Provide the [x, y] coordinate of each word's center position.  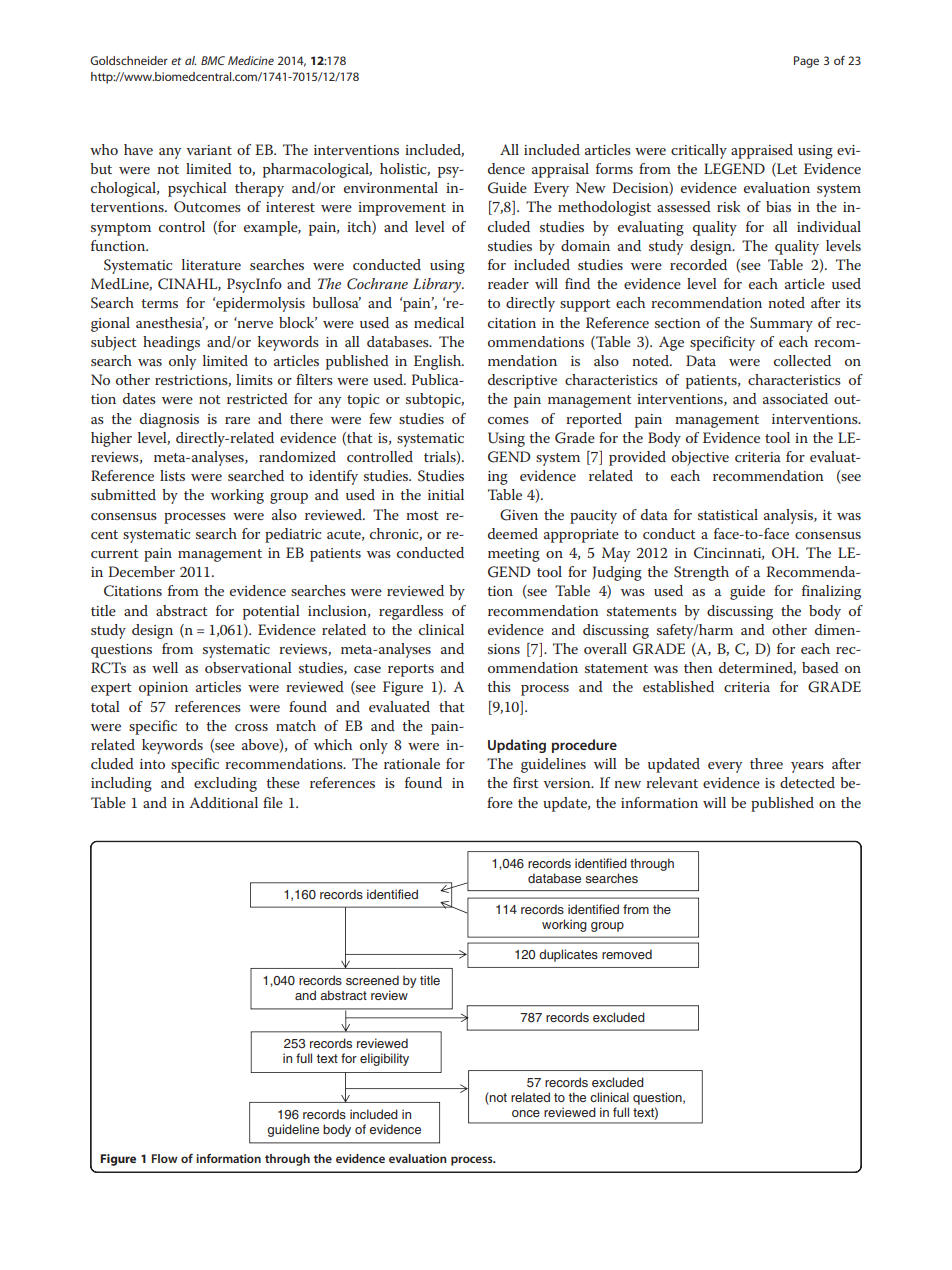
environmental [391, 187]
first [526, 782]
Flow [165, 1158]
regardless [411, 612]
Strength [701, 573]
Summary [781, 324]
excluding [225, 784]
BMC [213, 60]
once [526, 1113]
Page [806, 62]
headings [171, 343]
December [141, 571]
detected [807, 782]
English [439, 362]
